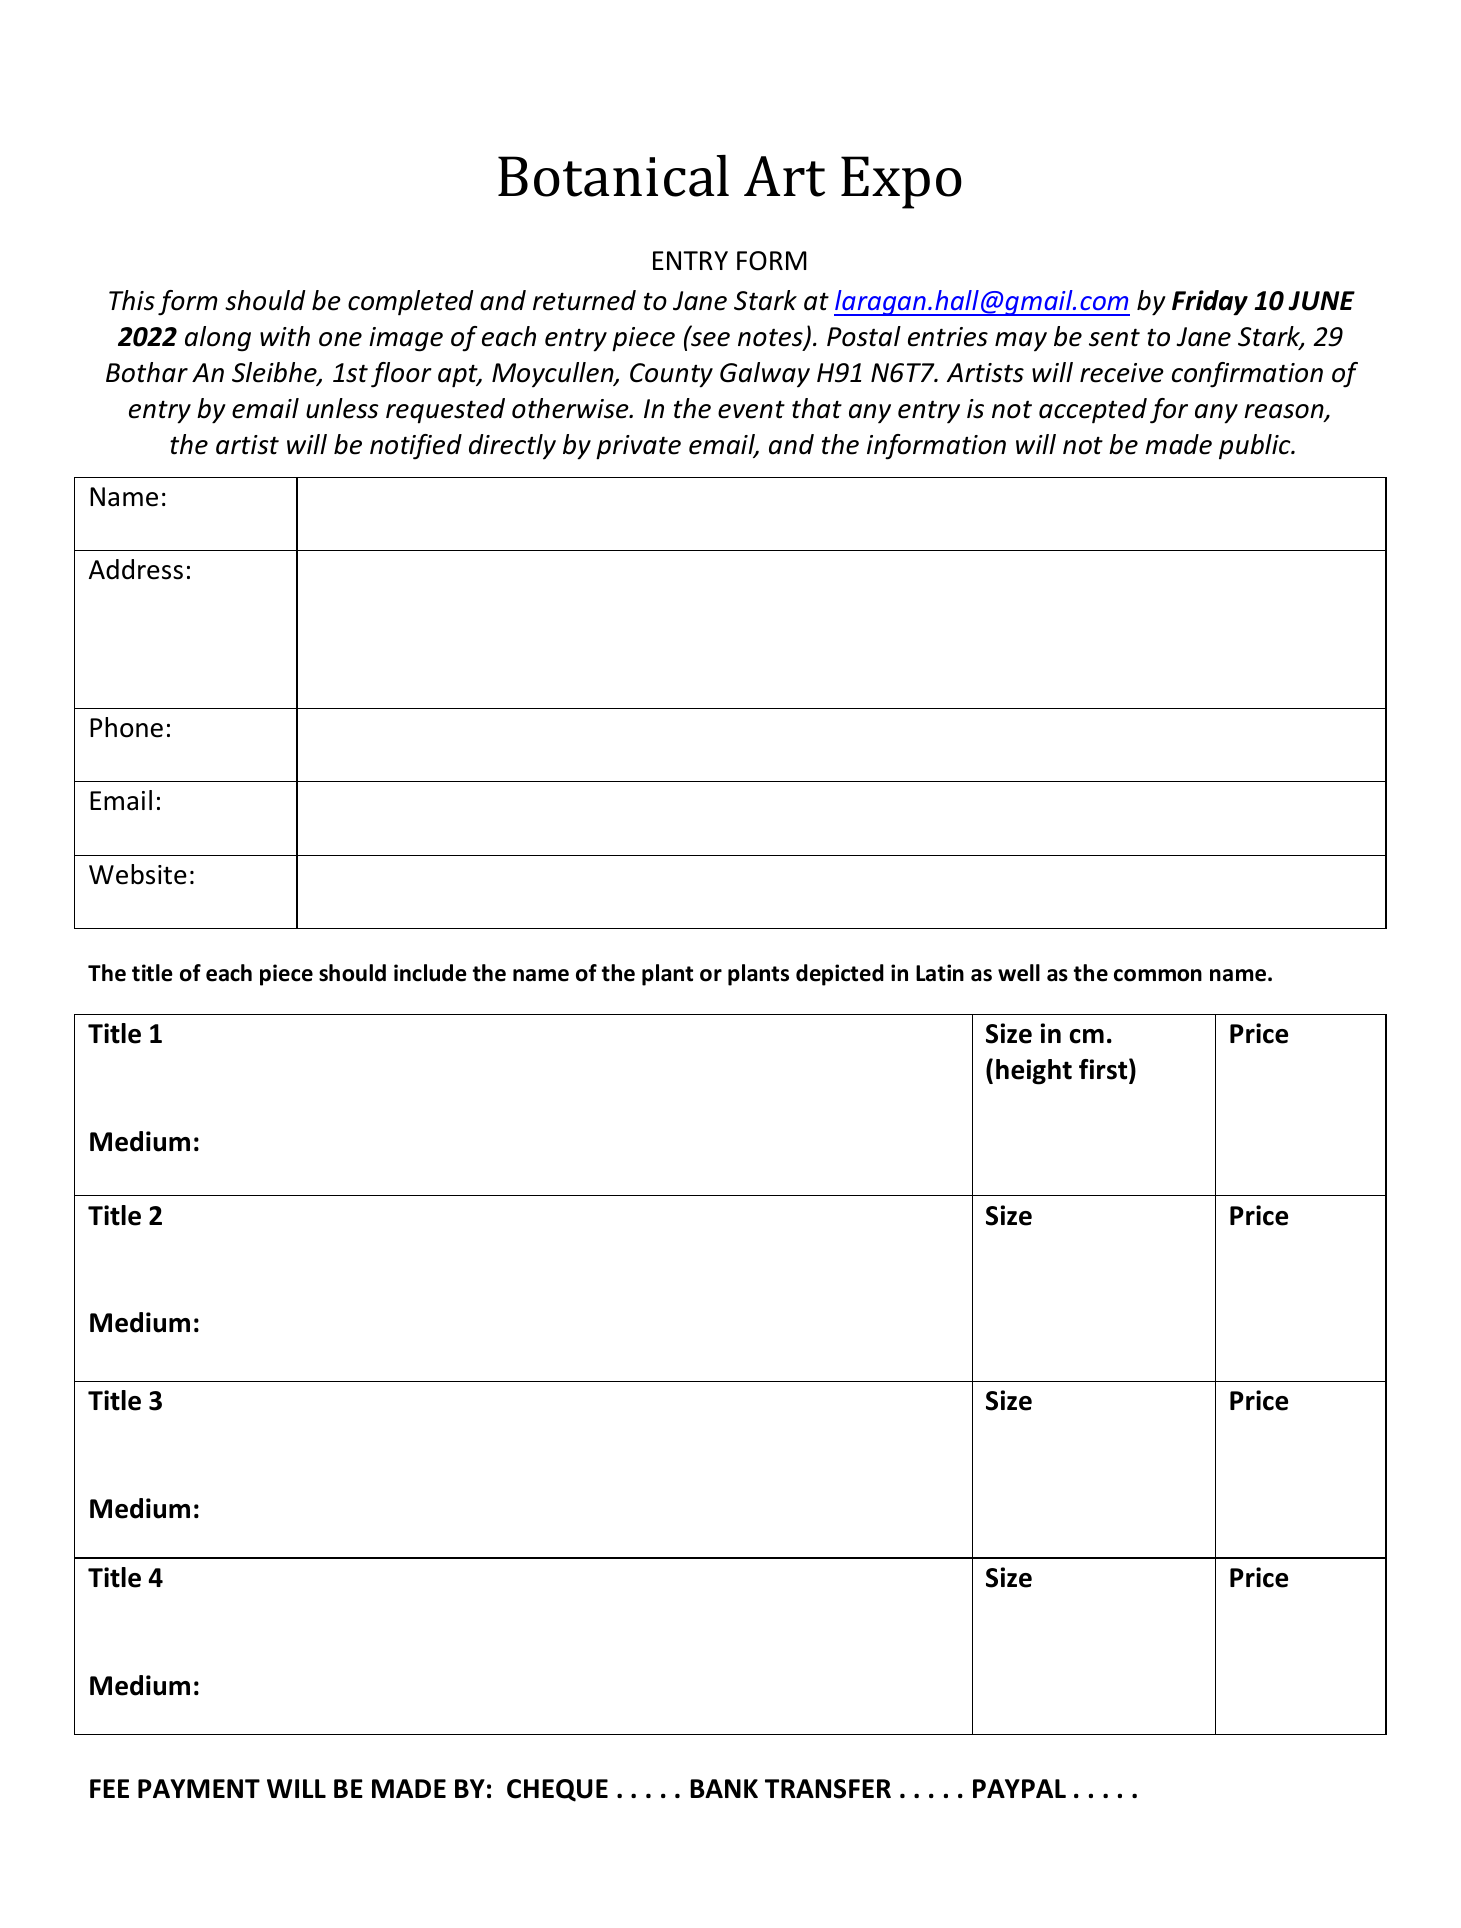  Describe the element at coordinates (126, 727) in the document. I see `Phone` at that location.
